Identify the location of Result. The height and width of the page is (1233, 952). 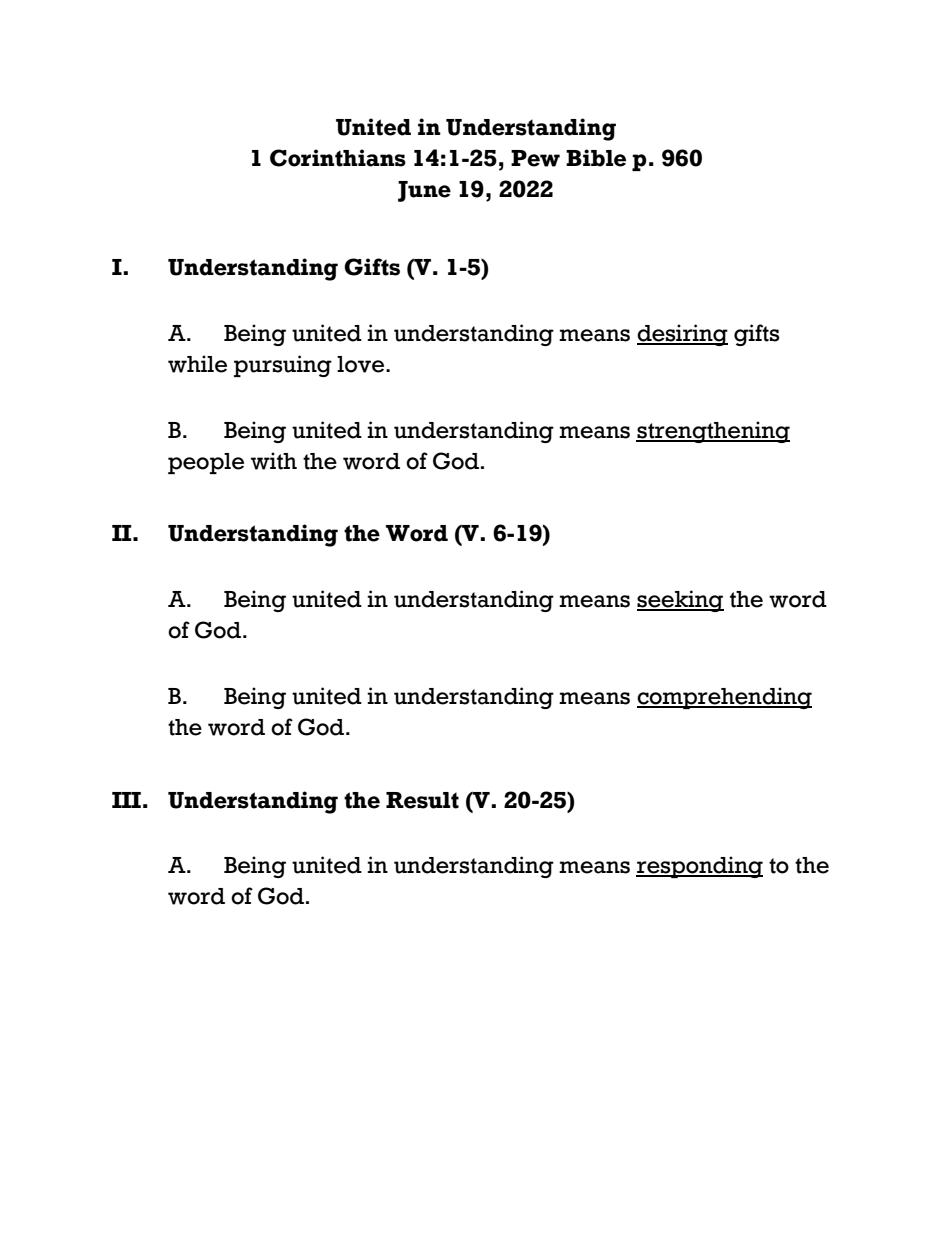
(422, 800).
